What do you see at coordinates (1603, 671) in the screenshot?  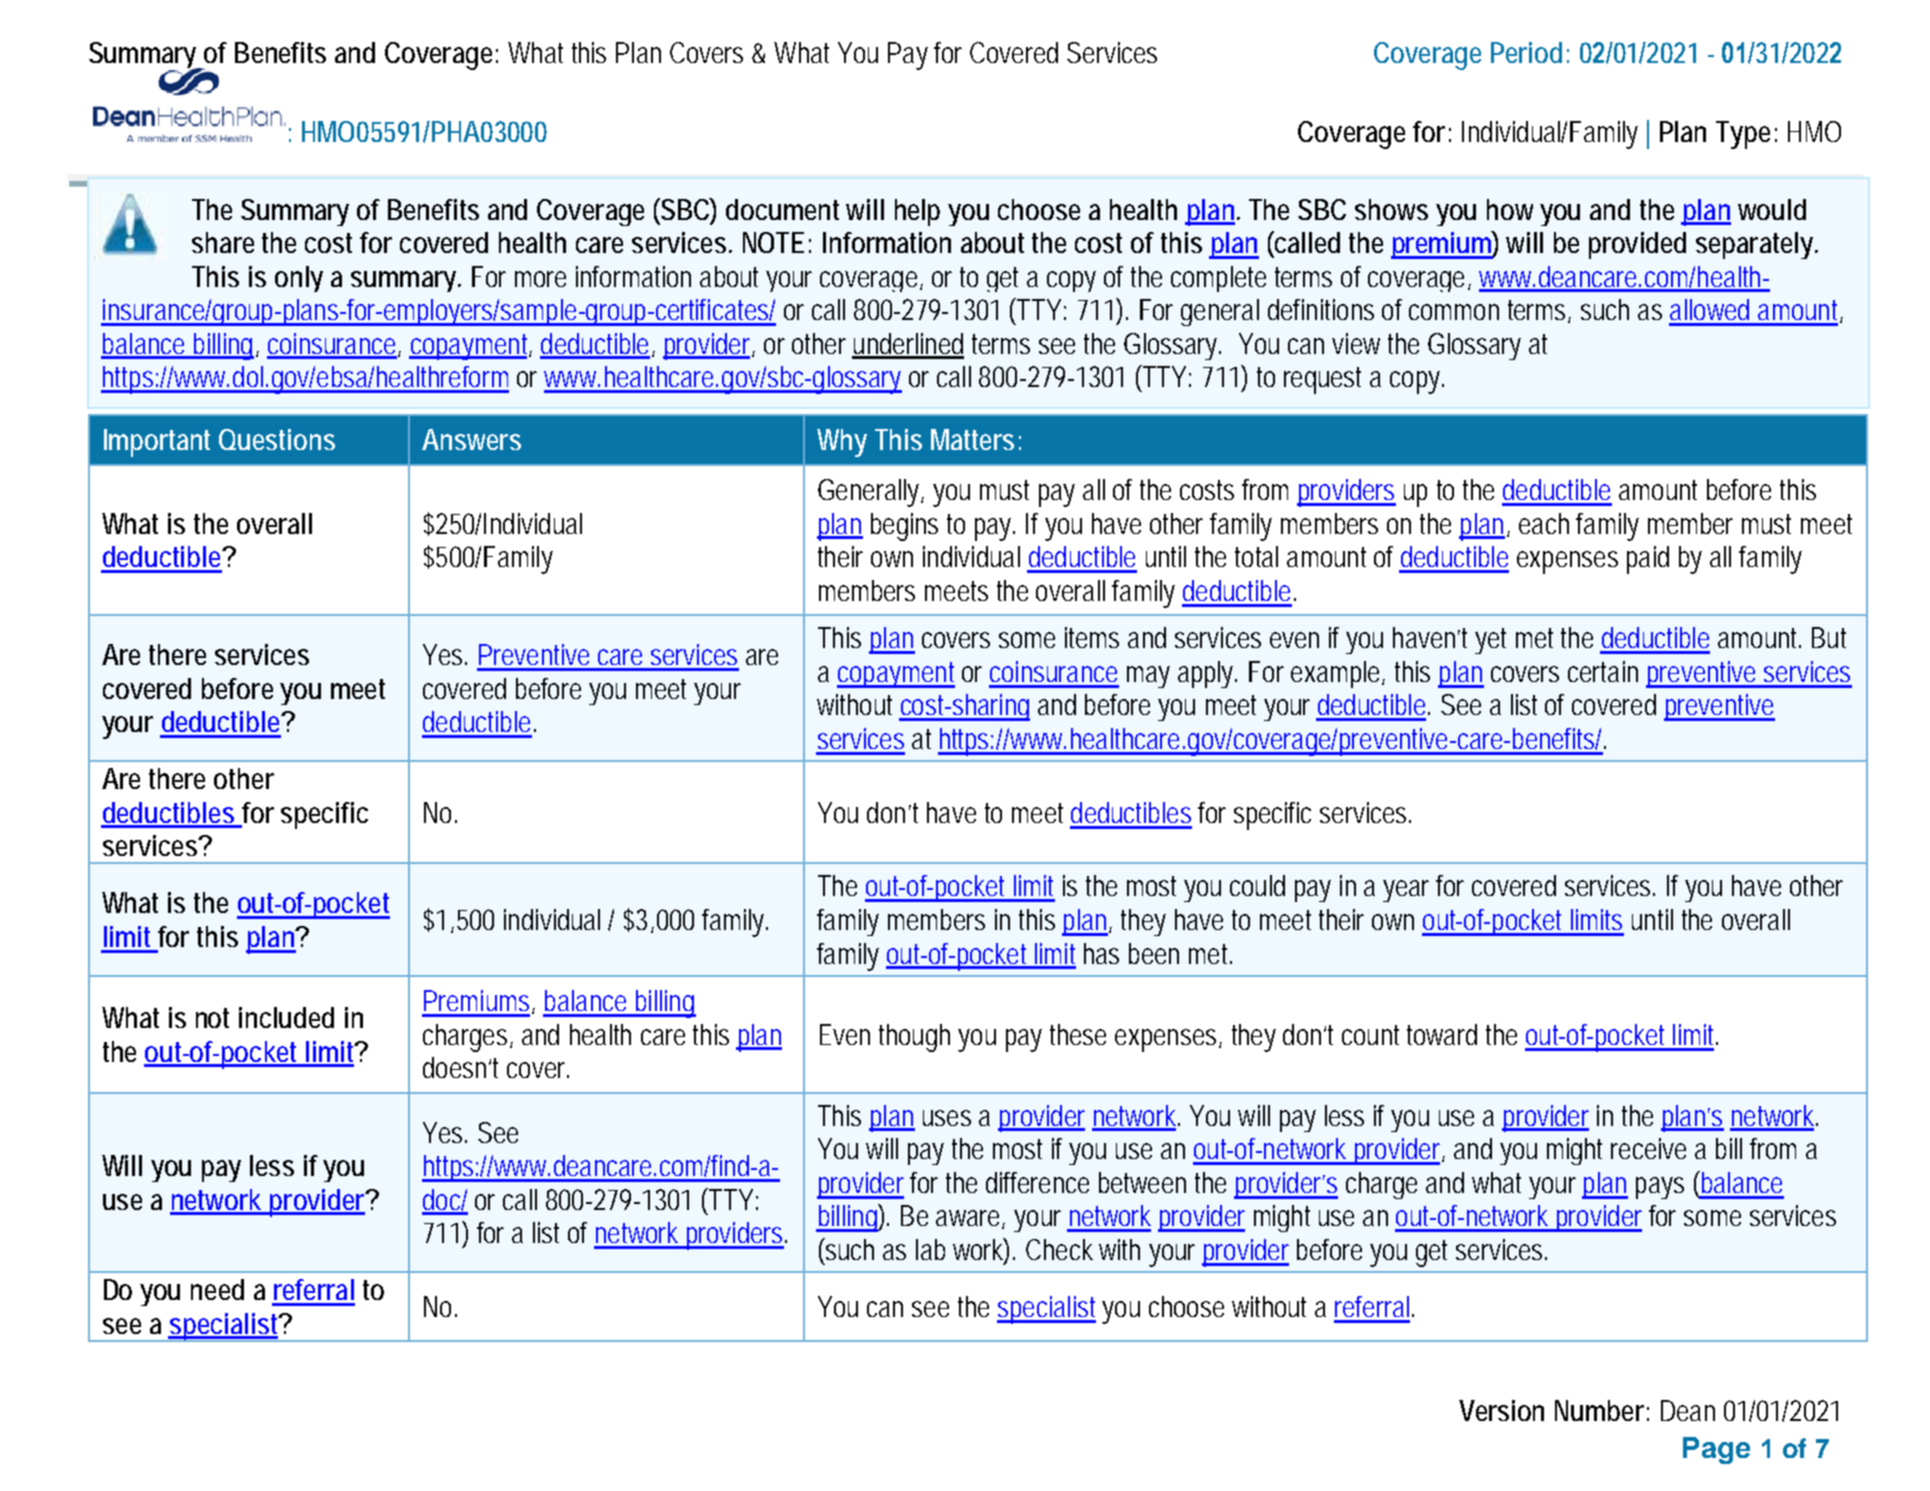 I see `certain` at bounding box center [1603, 671].
